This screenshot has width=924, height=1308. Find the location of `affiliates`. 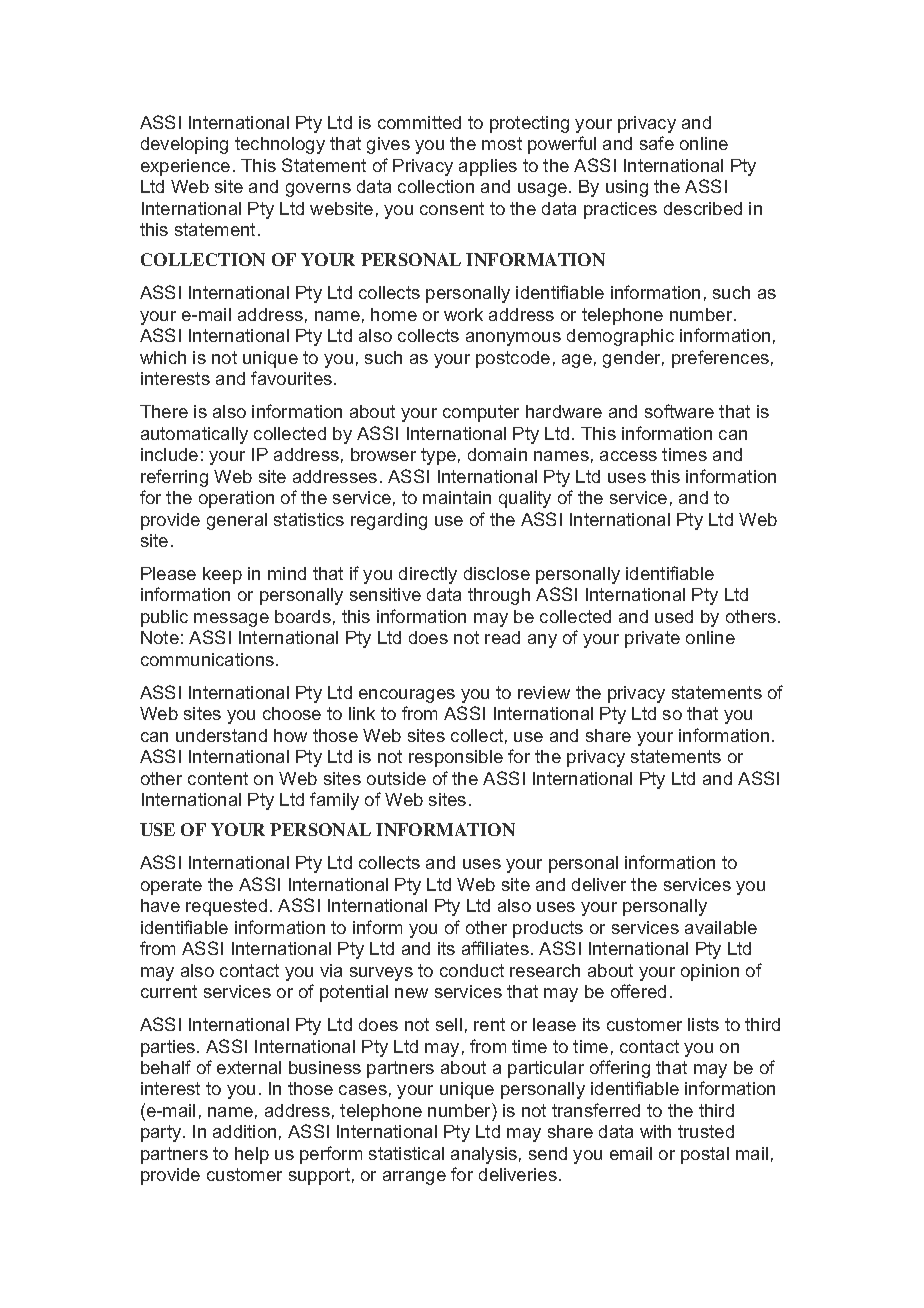

affiliates is located at coordinates (495, 948).
